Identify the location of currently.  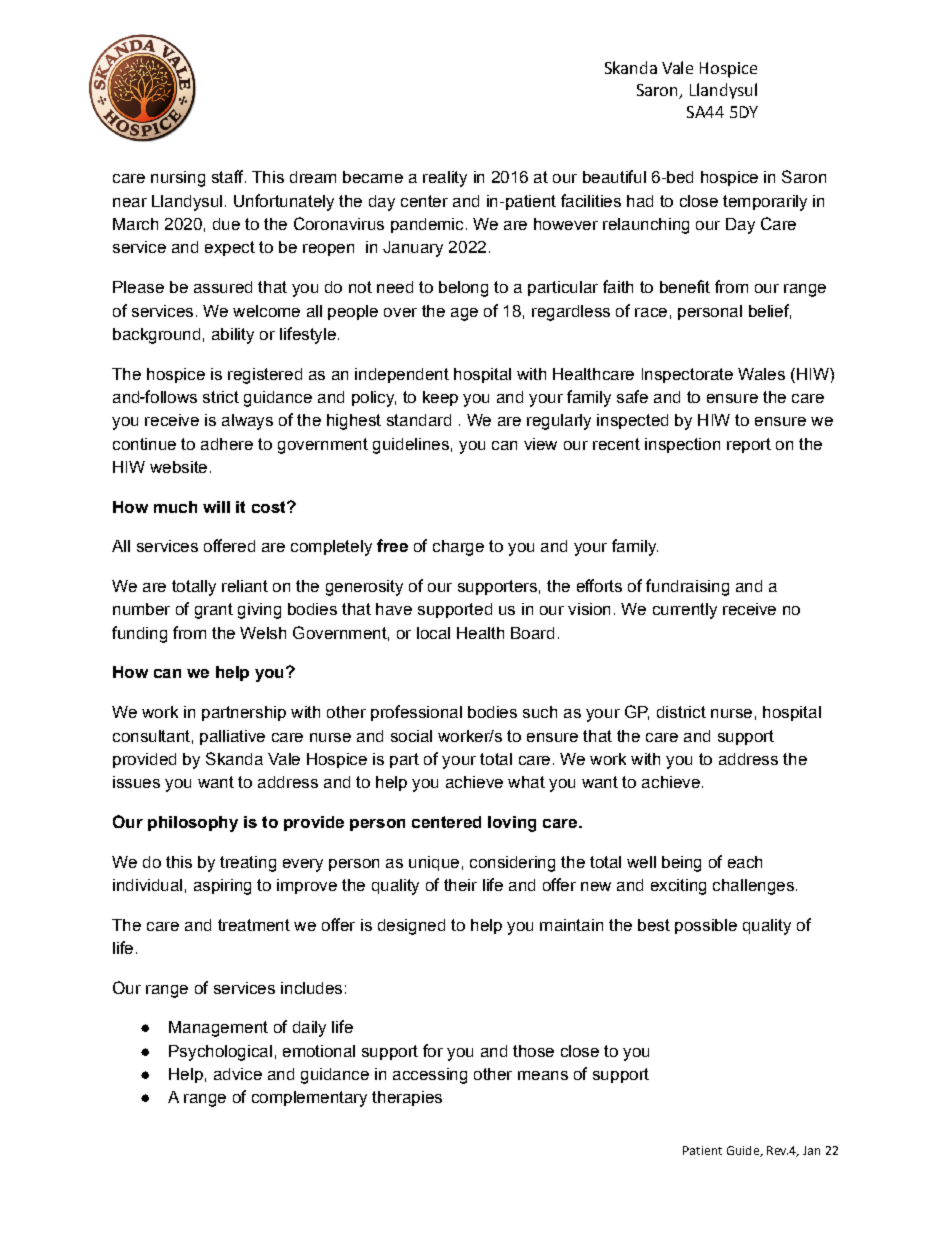
(685, 611).
